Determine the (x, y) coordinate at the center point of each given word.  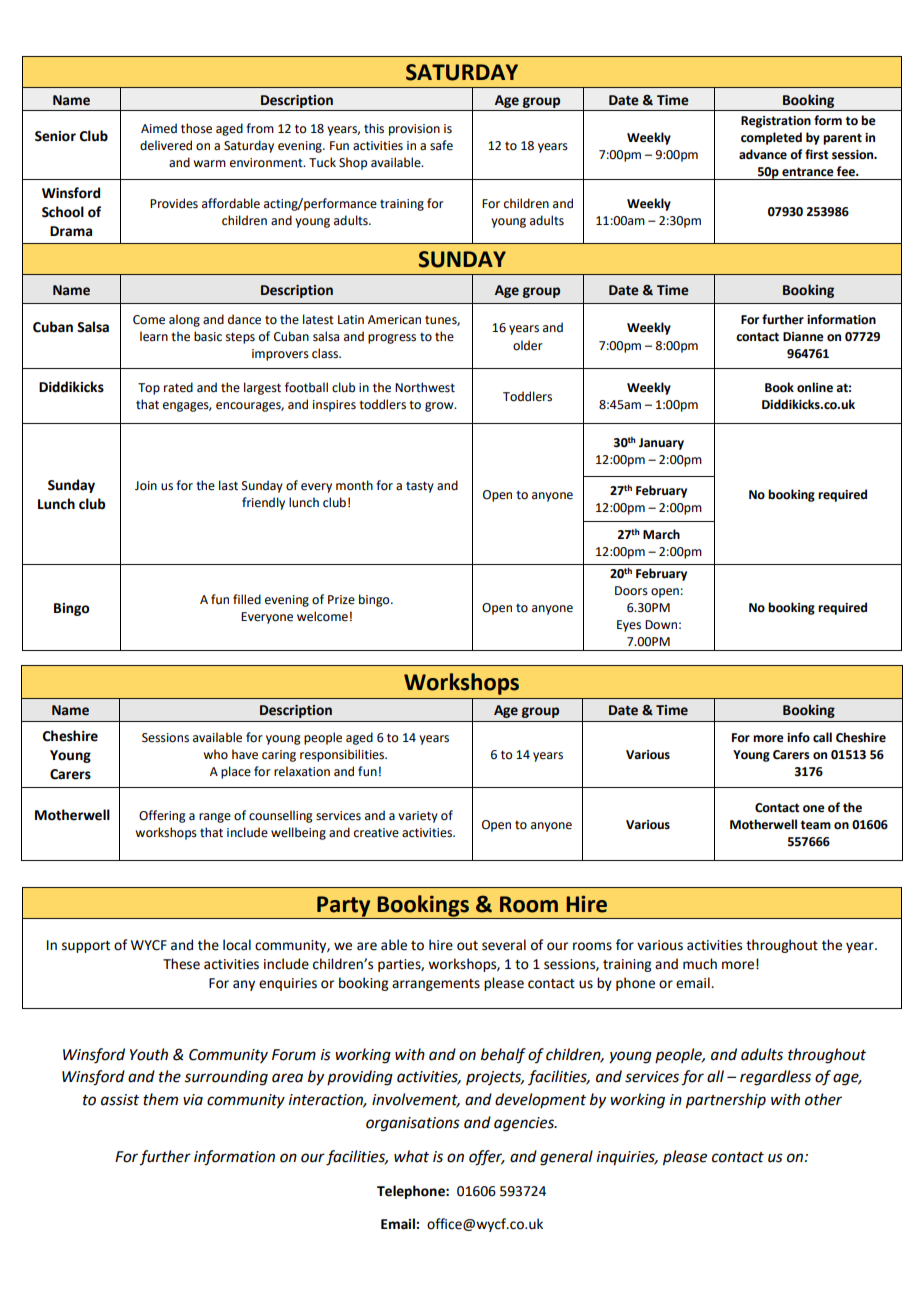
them (160, 1099)
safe (441, 145)
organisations (413, 1124)
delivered (166, 145)
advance (763, 154)
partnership (726, 1101)
